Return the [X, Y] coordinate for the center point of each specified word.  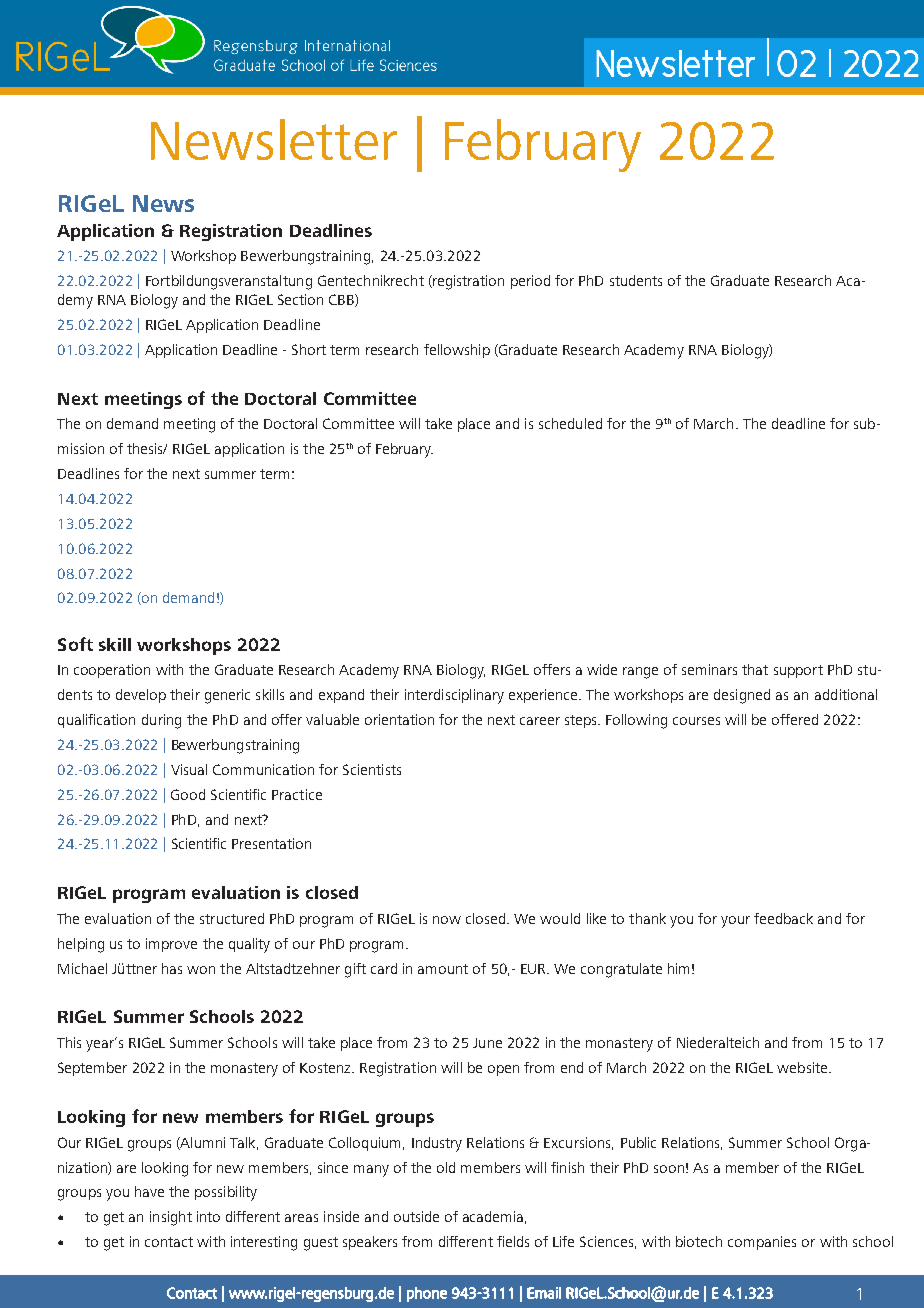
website [803, 1067]
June [487, 1043]
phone [427, 1294]
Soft [75, 644]
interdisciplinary [454, 696]
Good [188, 794]
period [530, 282]
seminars [709, 669]
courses [696, 721]
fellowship [457, 351]
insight [171, 1218]
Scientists [372, 769]
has [172, 968]
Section [300, 299]
